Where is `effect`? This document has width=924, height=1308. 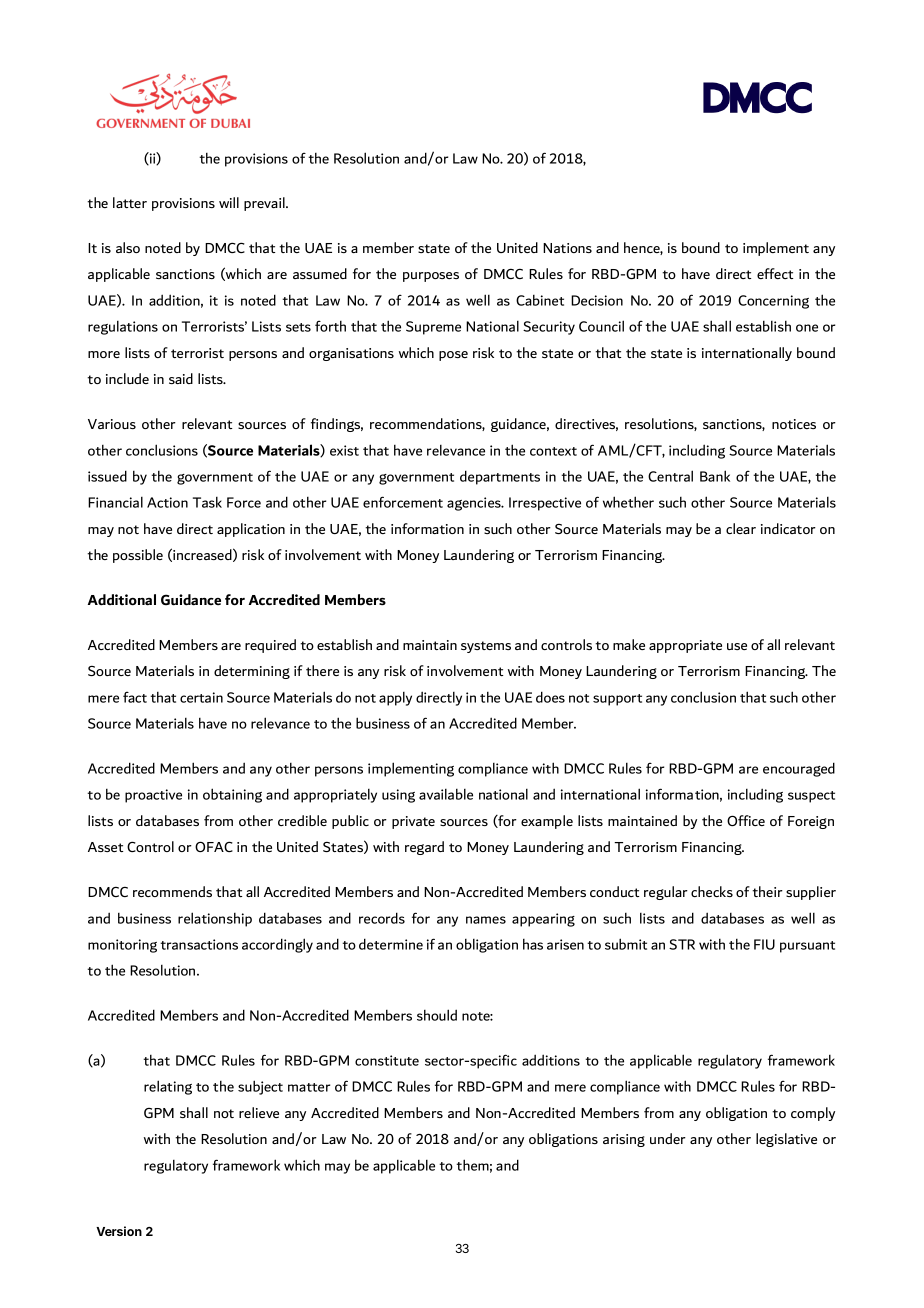
effect is located at coordinates (775, 273).
